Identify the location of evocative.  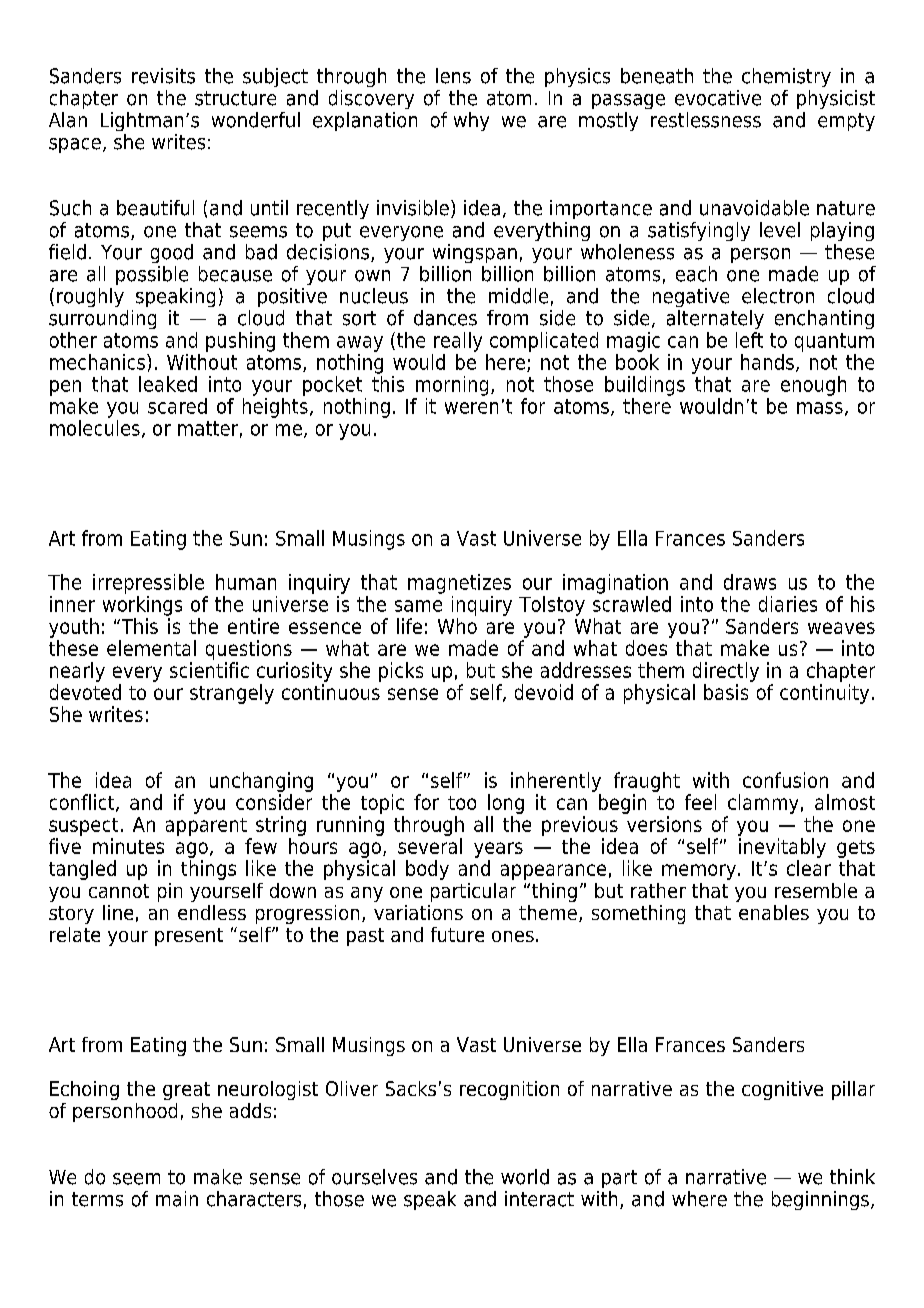
(718, 98).
